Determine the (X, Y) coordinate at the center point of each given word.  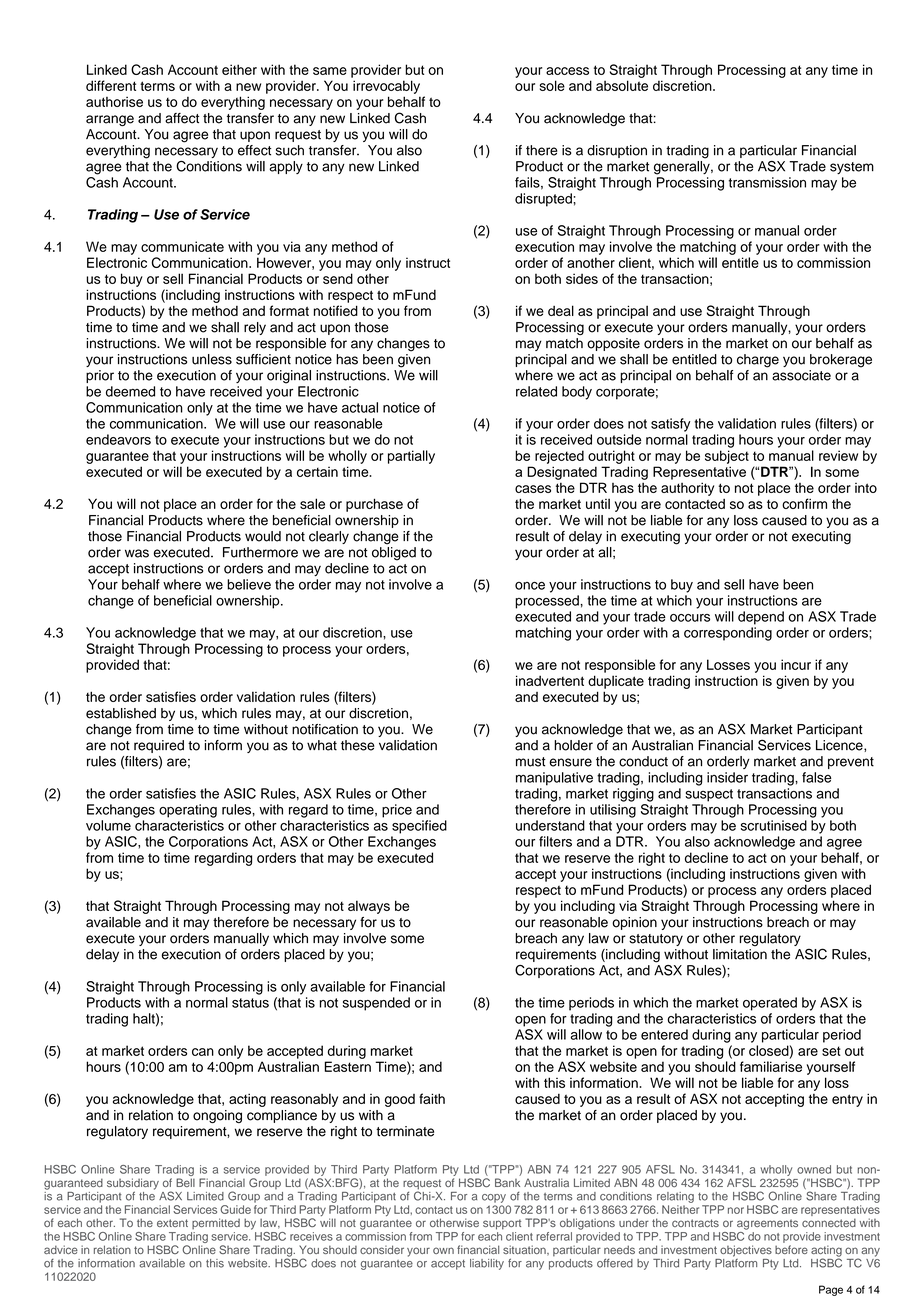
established (121, 713)
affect (182, 118)
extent (172, 1223)
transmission (767, 182)
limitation (740, 954)
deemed (130, 391)
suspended (376, 1004)
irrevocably (386, 87)
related (536, 391)
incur (796, 664)
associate (801, 375)
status (250, 1003)
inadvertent (550, 680)
